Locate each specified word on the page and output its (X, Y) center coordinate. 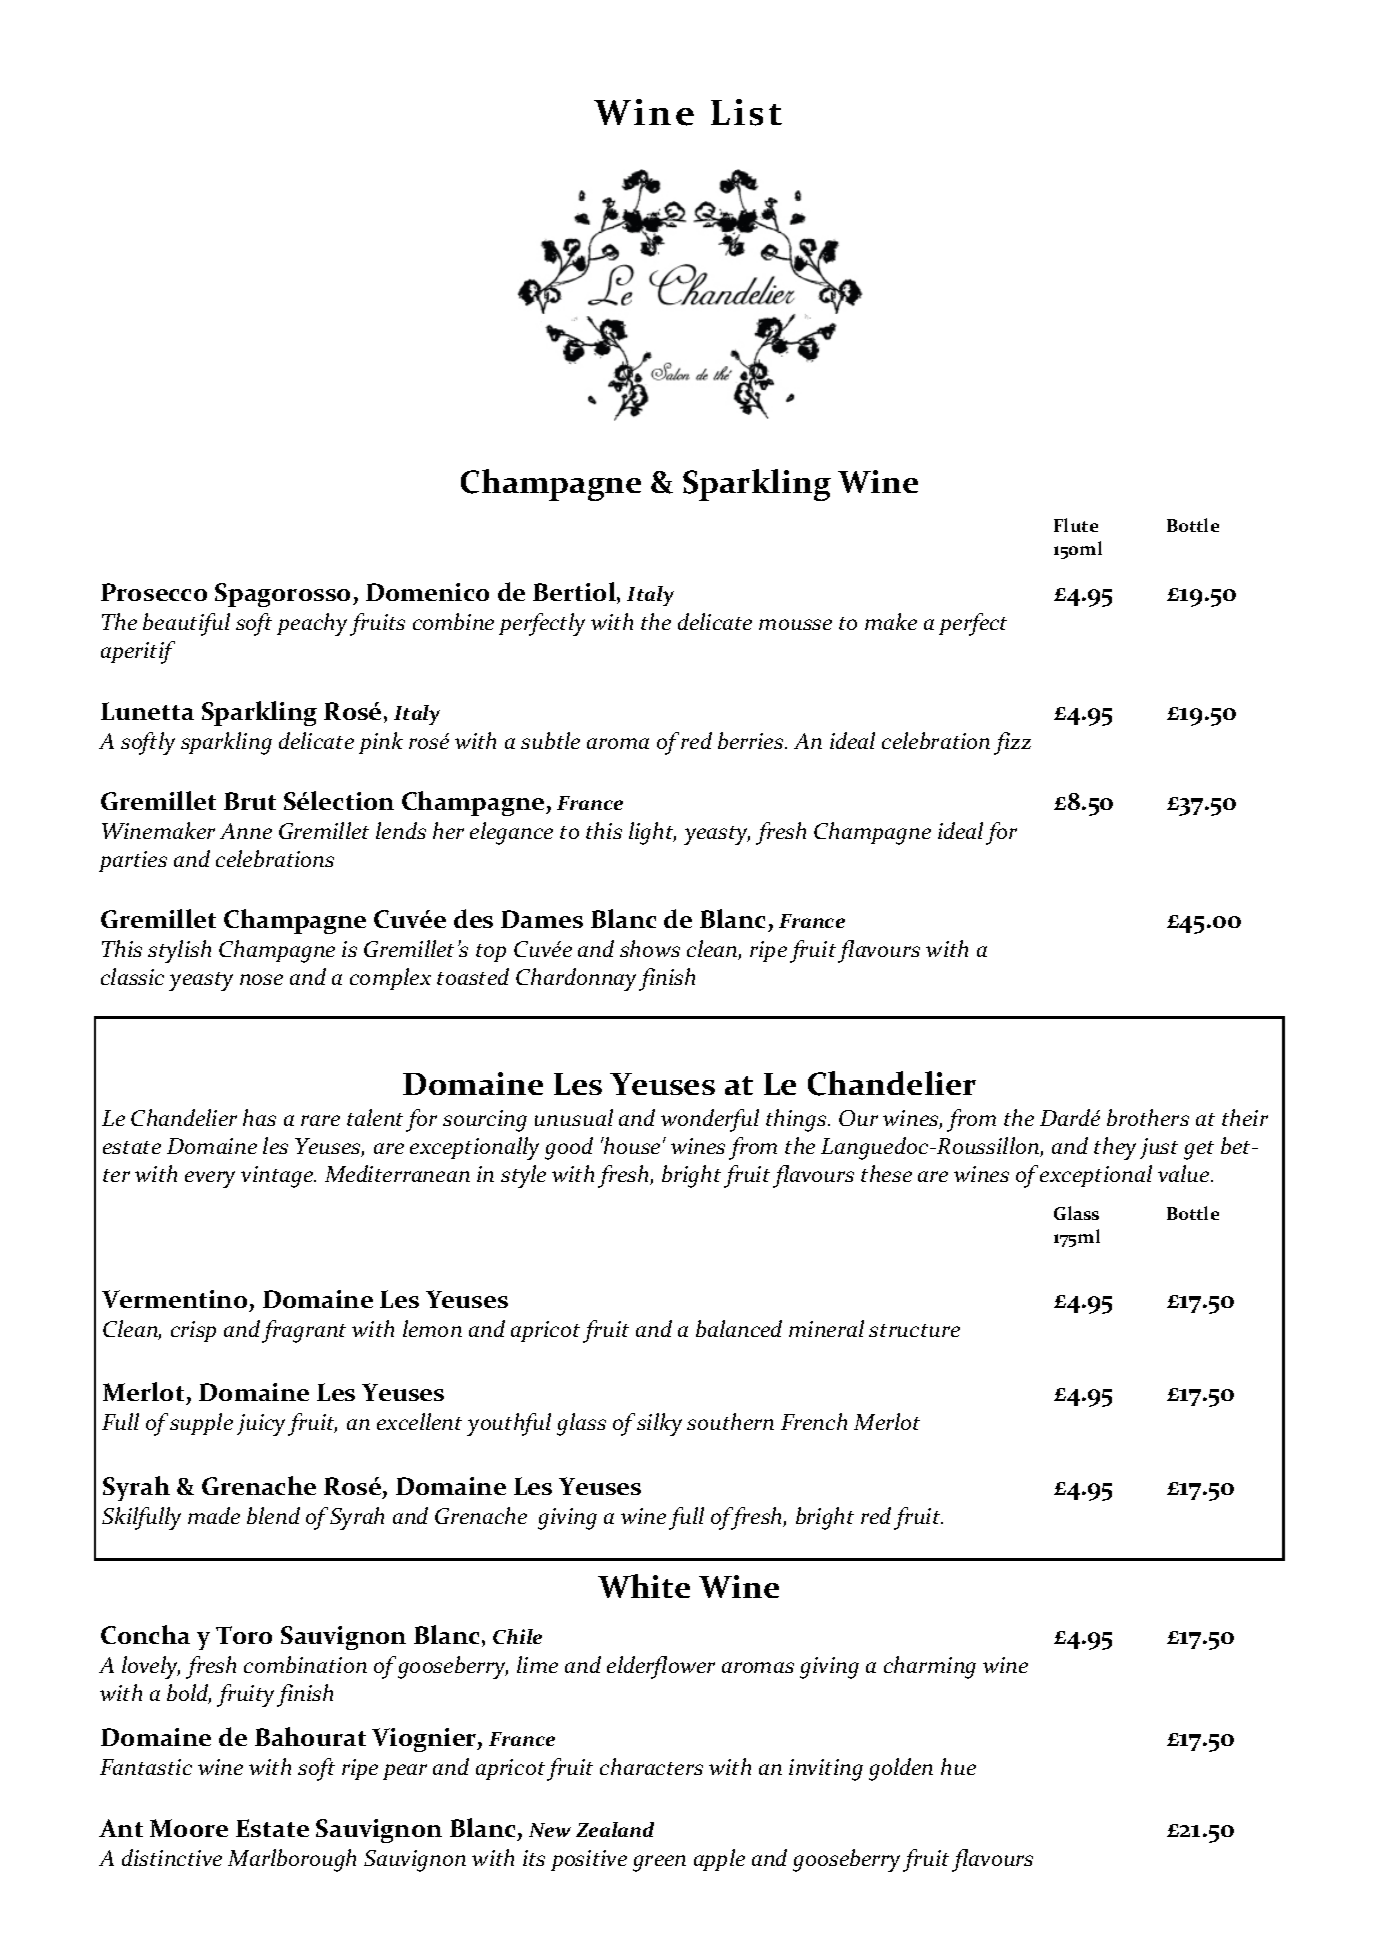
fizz (1012, 743)
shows (650, 948)
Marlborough (292, 1860)
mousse (795, 624)
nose (261, 979)
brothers (1148, 1117)
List (746, 112)
